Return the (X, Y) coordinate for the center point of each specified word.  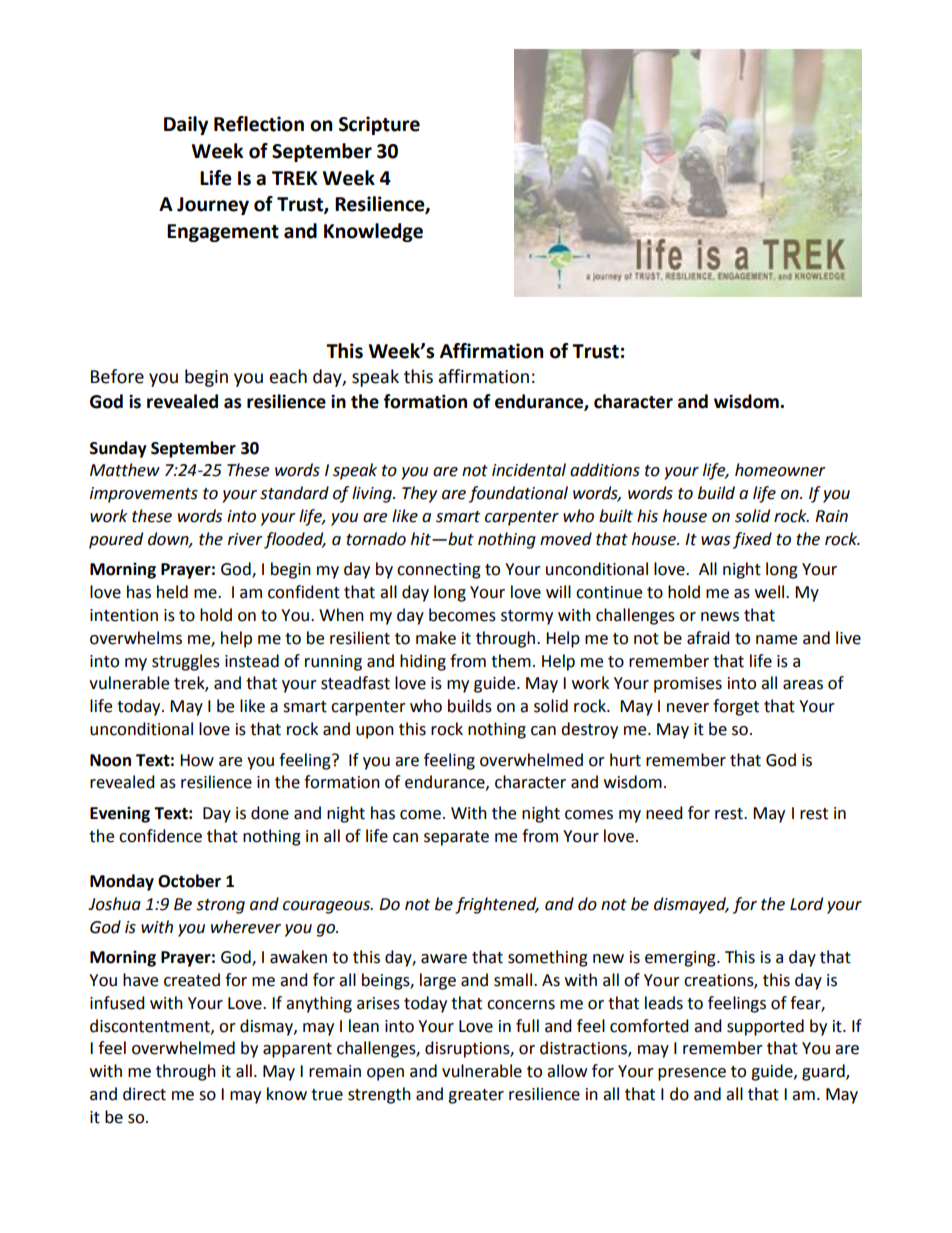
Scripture (379, 125)
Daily (186, 125)
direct (144, 1094)
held (172, 592)
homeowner (780, 470)
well (771, 592)
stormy (527, 617)
